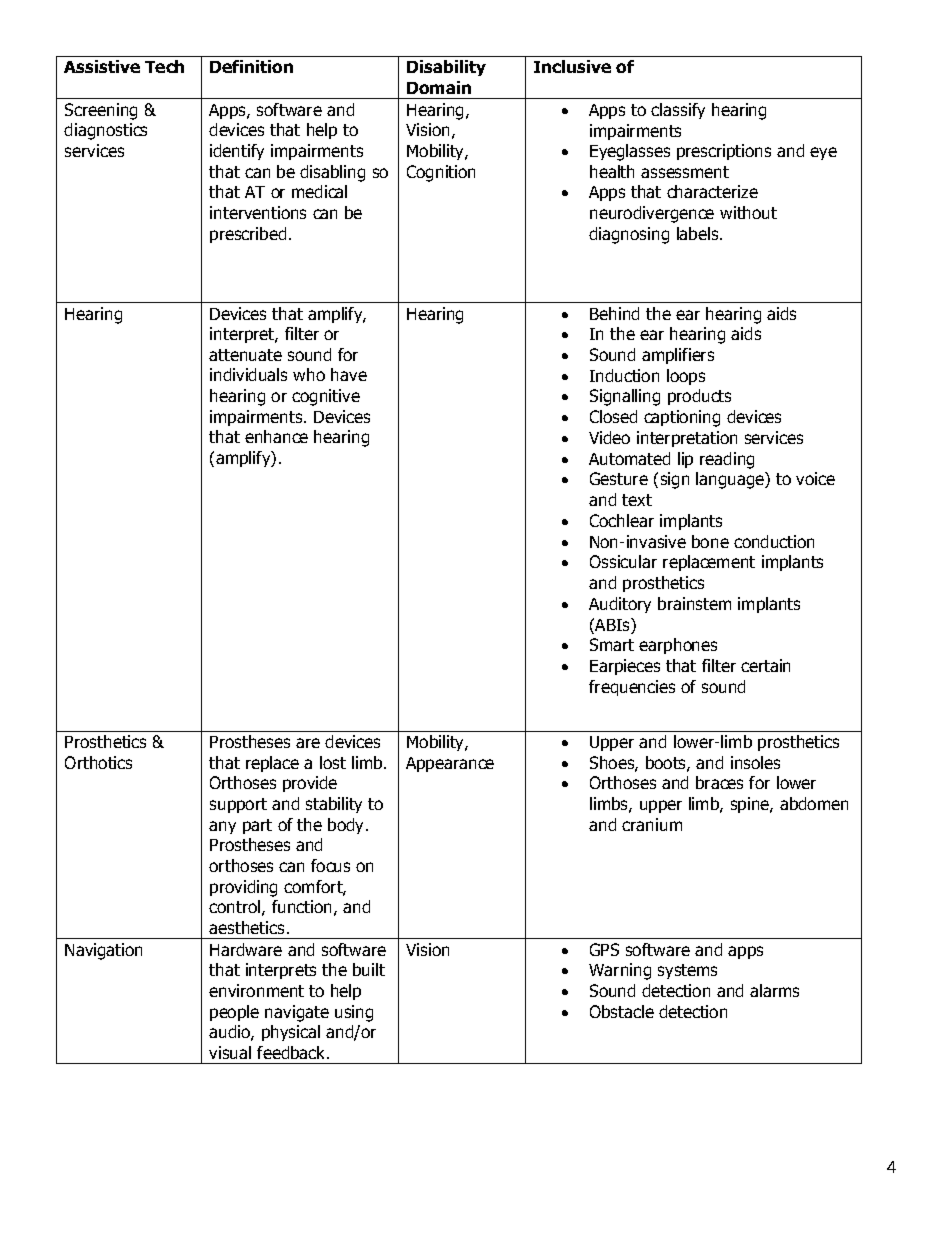 The width and height of the image is (952, 1233). What do you see at coordinates (276, 436) in the image?
I see `enhance` at bounding box center [276, 436].
